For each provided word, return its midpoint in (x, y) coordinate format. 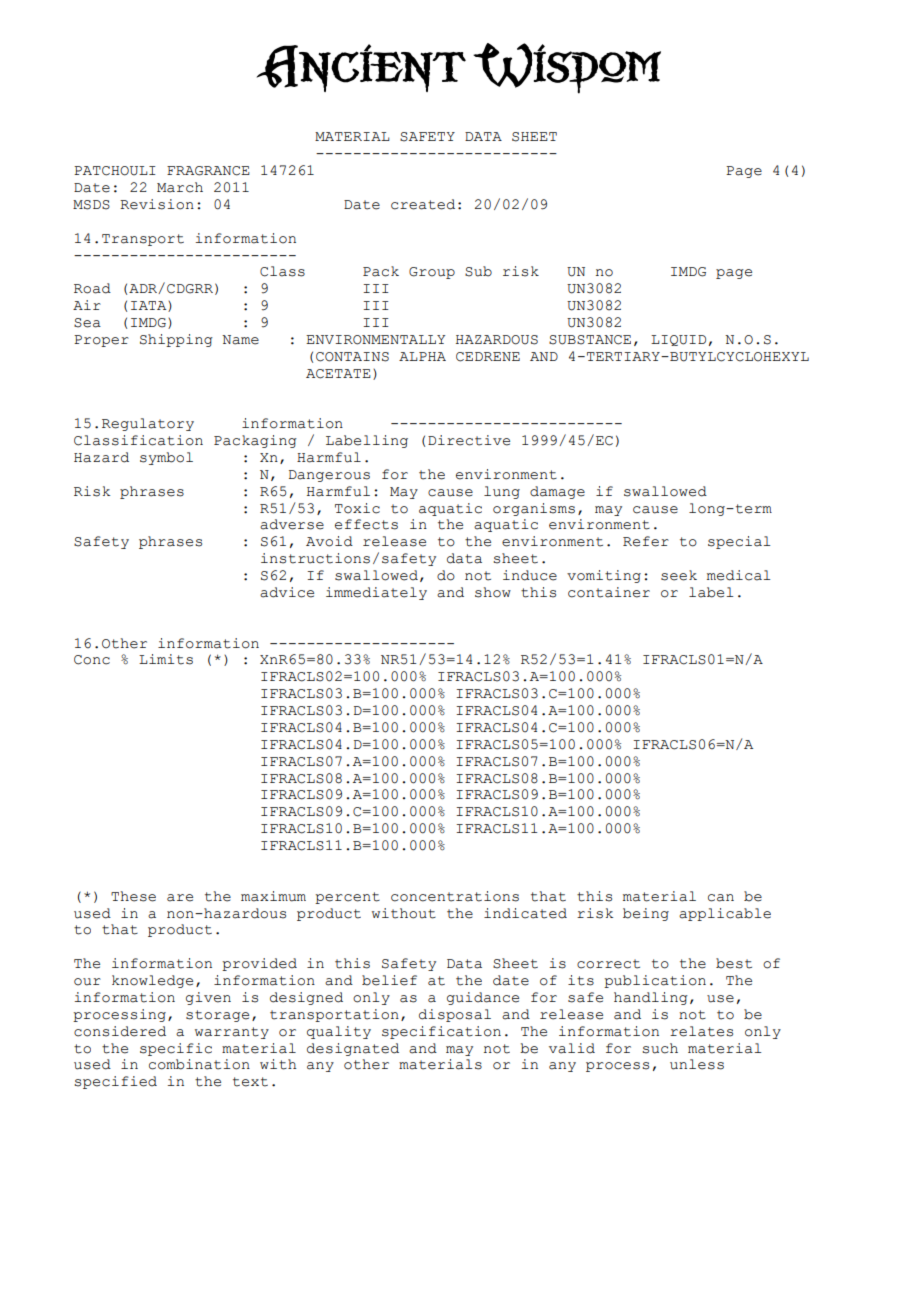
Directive (469, 440)
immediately (376, 593)
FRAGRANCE (208, 171)
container (609, 592)
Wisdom (567, 68)
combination (199, 1064)
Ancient (361, 68)
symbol (166, 458)
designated (353, 1049)
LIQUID (678, 340)
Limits (166, 659)
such (660, 1048)
